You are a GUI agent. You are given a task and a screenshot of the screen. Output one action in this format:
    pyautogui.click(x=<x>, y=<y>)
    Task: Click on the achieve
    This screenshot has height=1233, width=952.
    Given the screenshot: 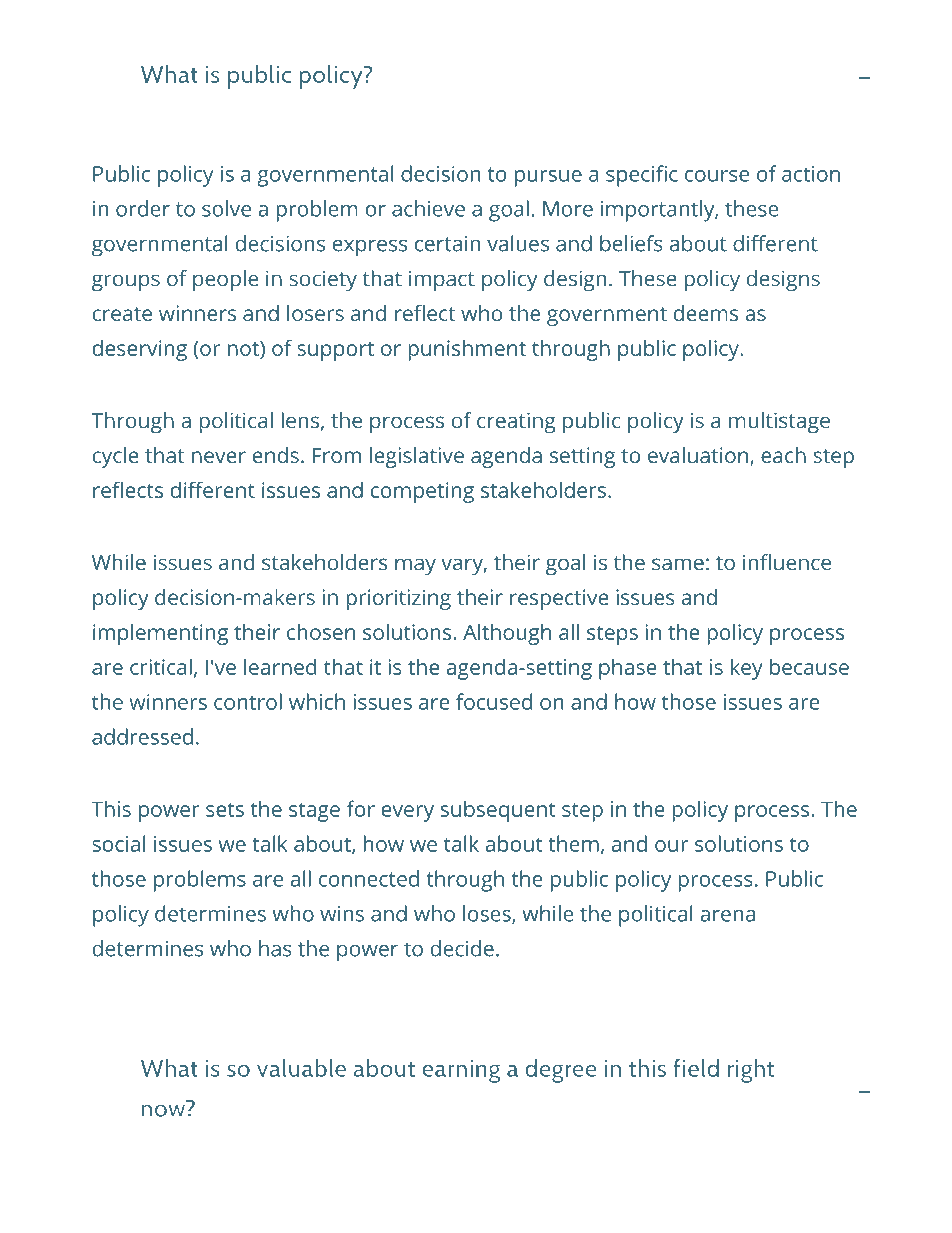 What is the action you would take?
    pyautogui.click(x=428, y=208)
